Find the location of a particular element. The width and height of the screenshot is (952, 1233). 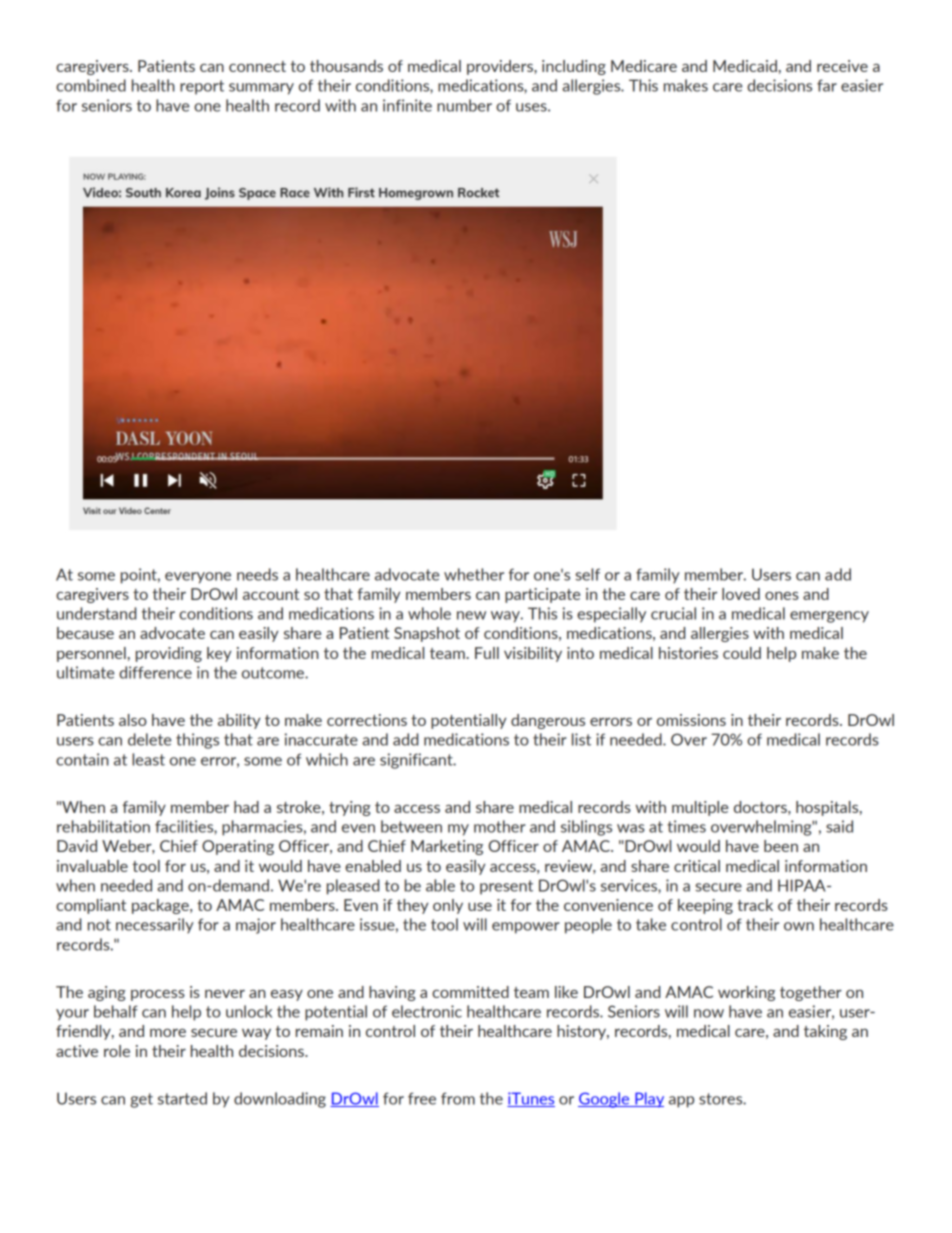

whether is located at coordinates (474, 574).
